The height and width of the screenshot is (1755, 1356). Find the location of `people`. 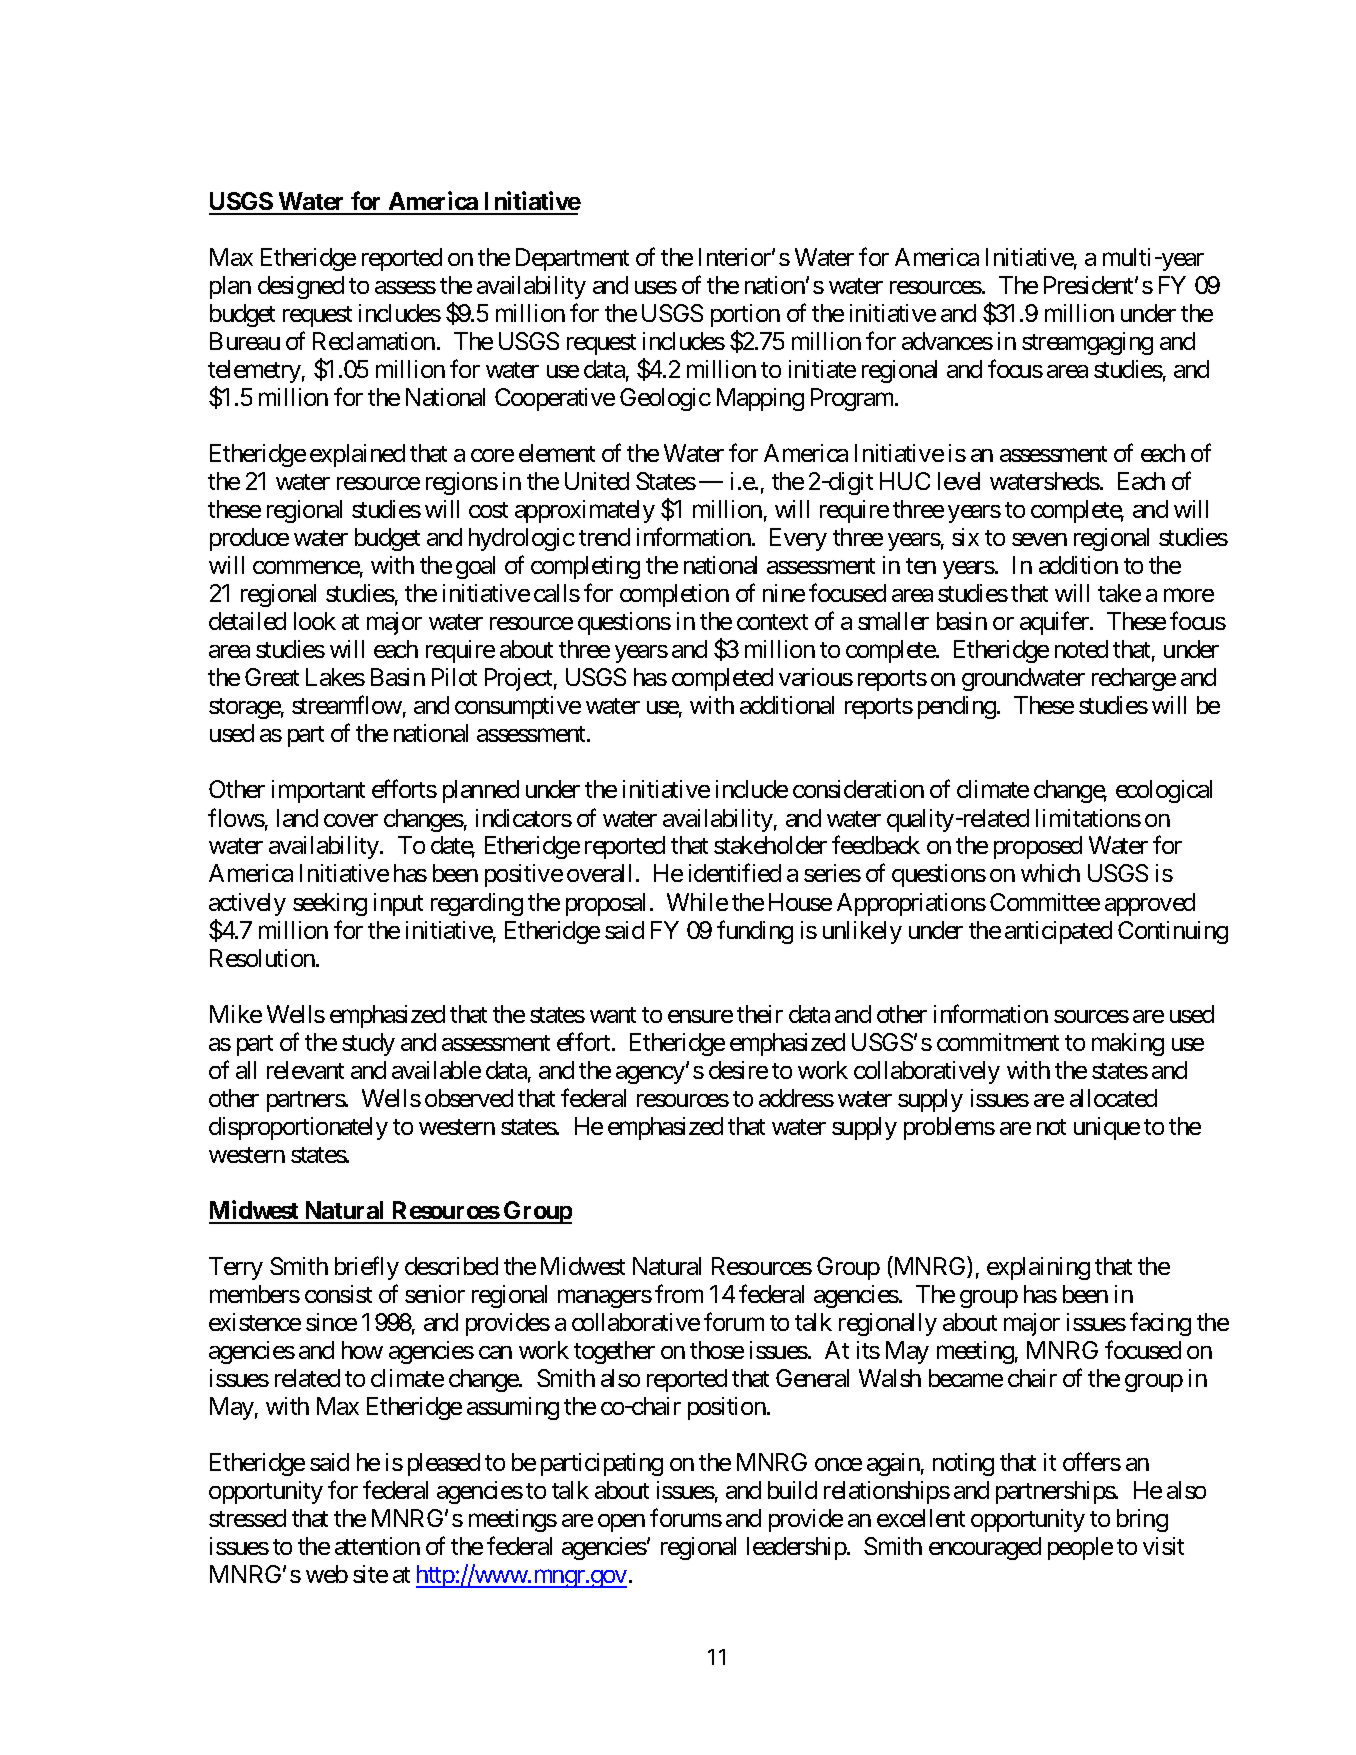

people is located at coordinates (1080, 1548).
